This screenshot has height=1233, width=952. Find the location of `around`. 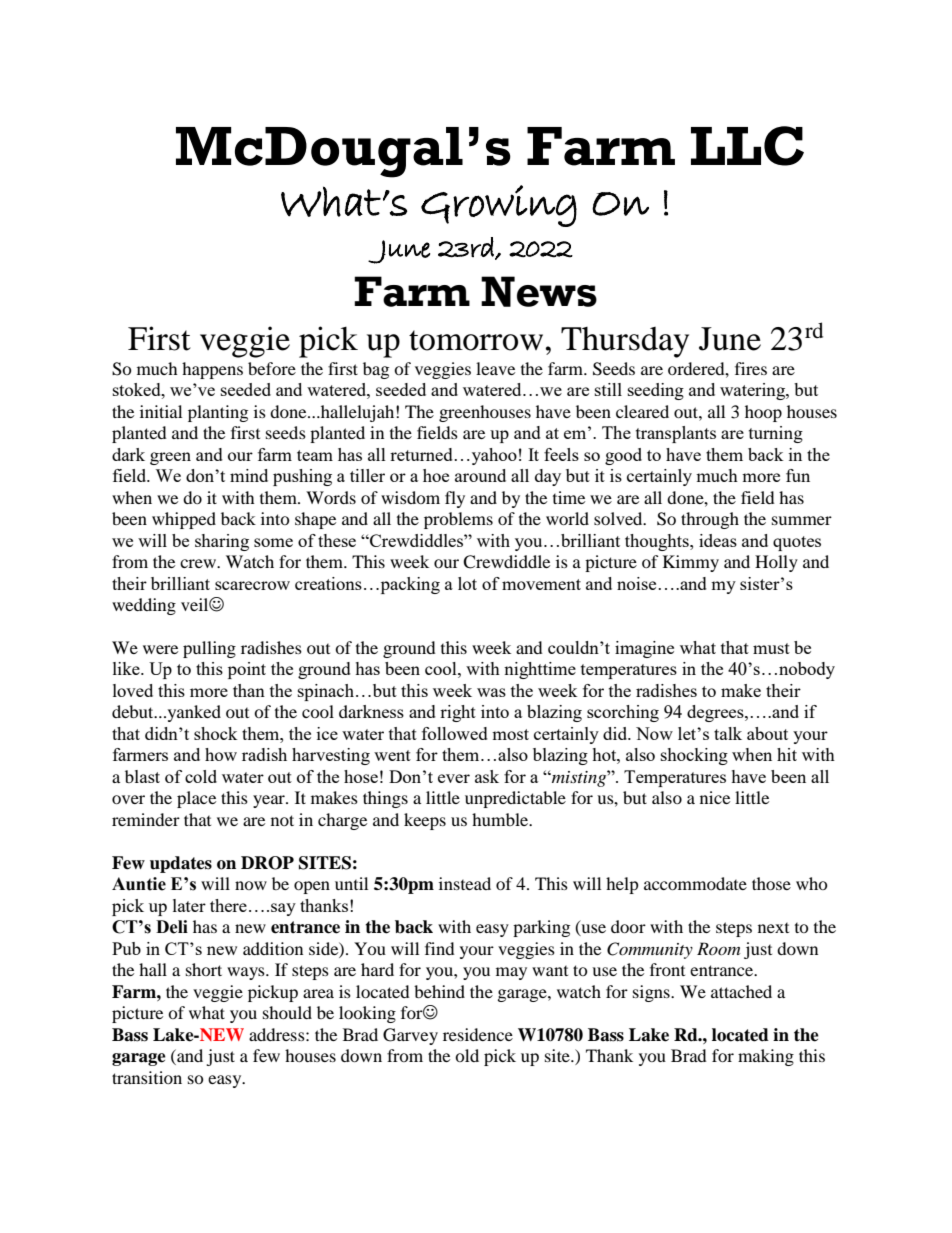

around is located at coordinates (480, 475).
